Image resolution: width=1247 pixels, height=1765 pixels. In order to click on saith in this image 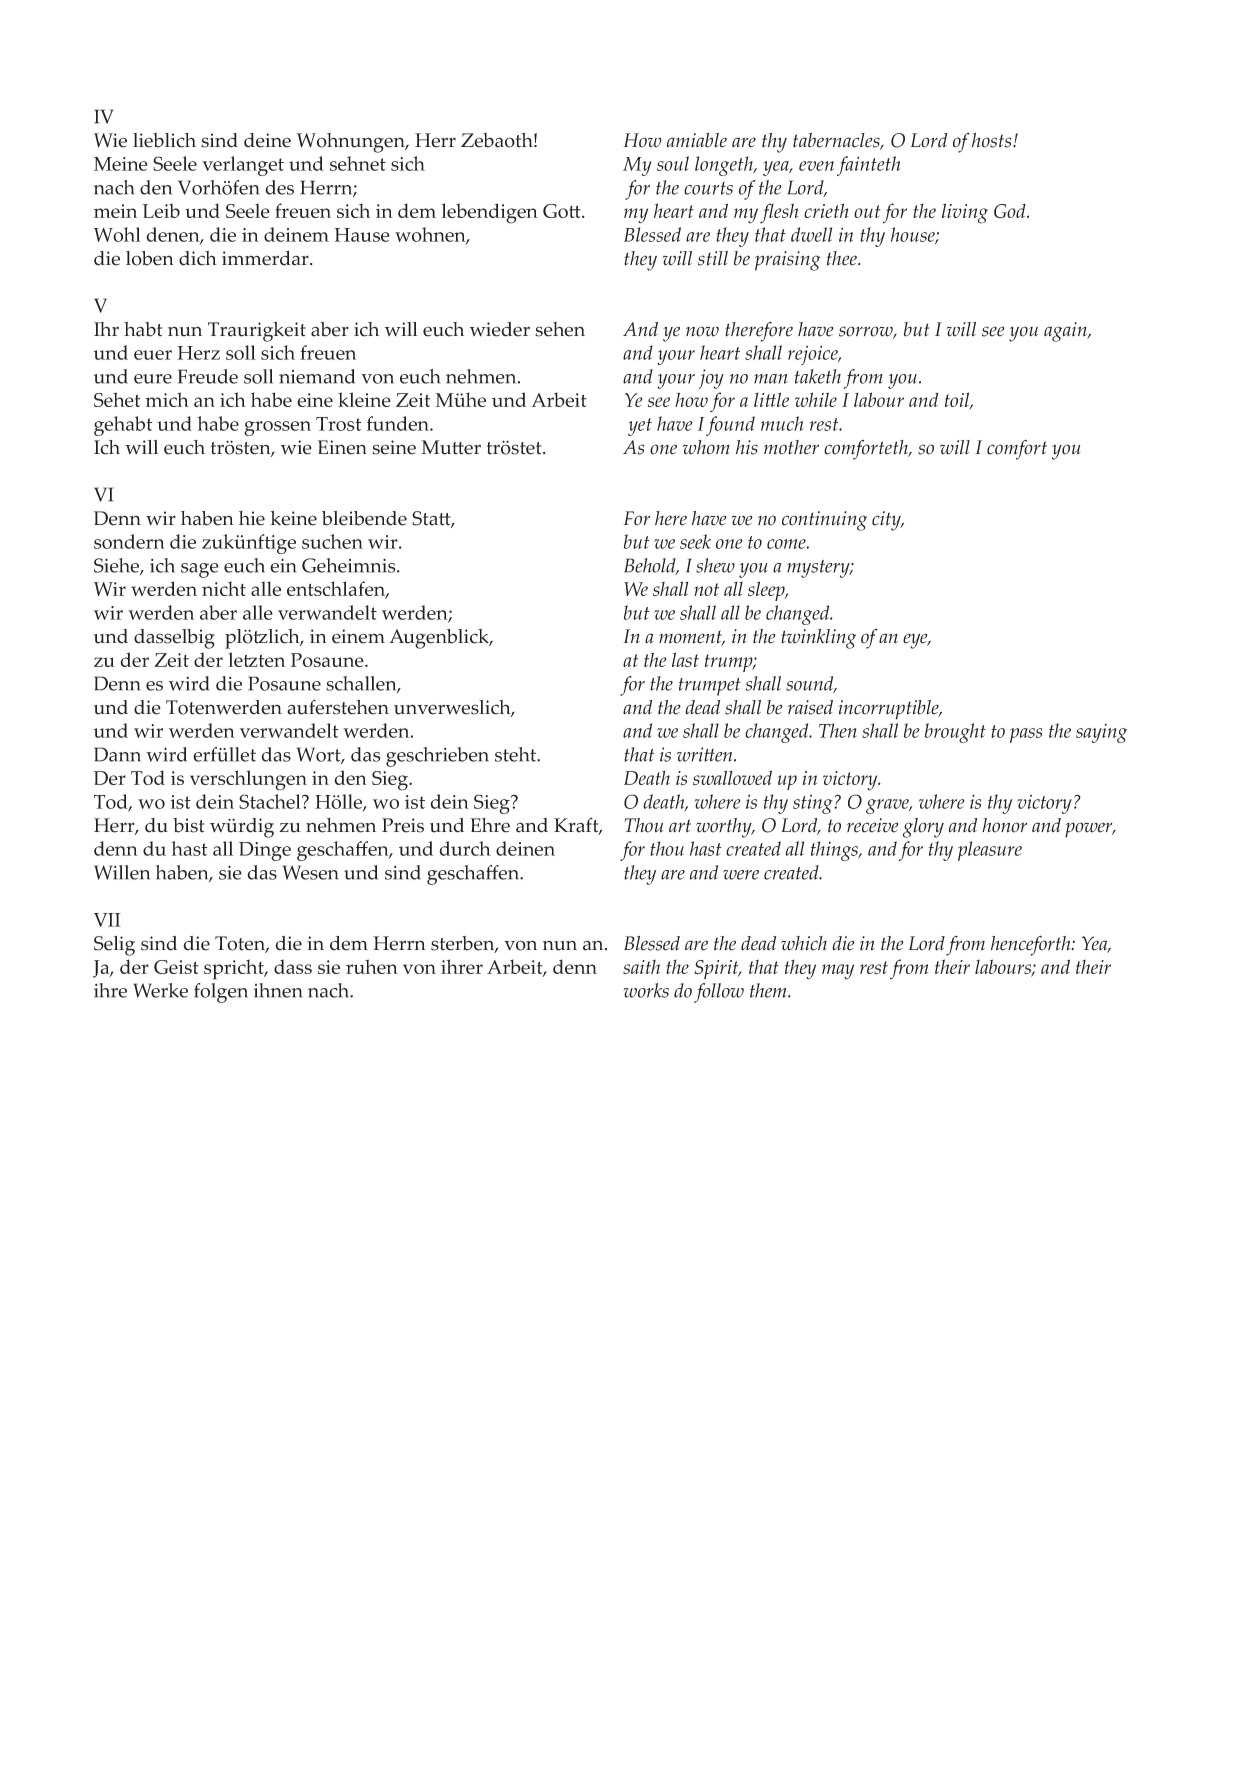, I will do `click(641, 967)`.
